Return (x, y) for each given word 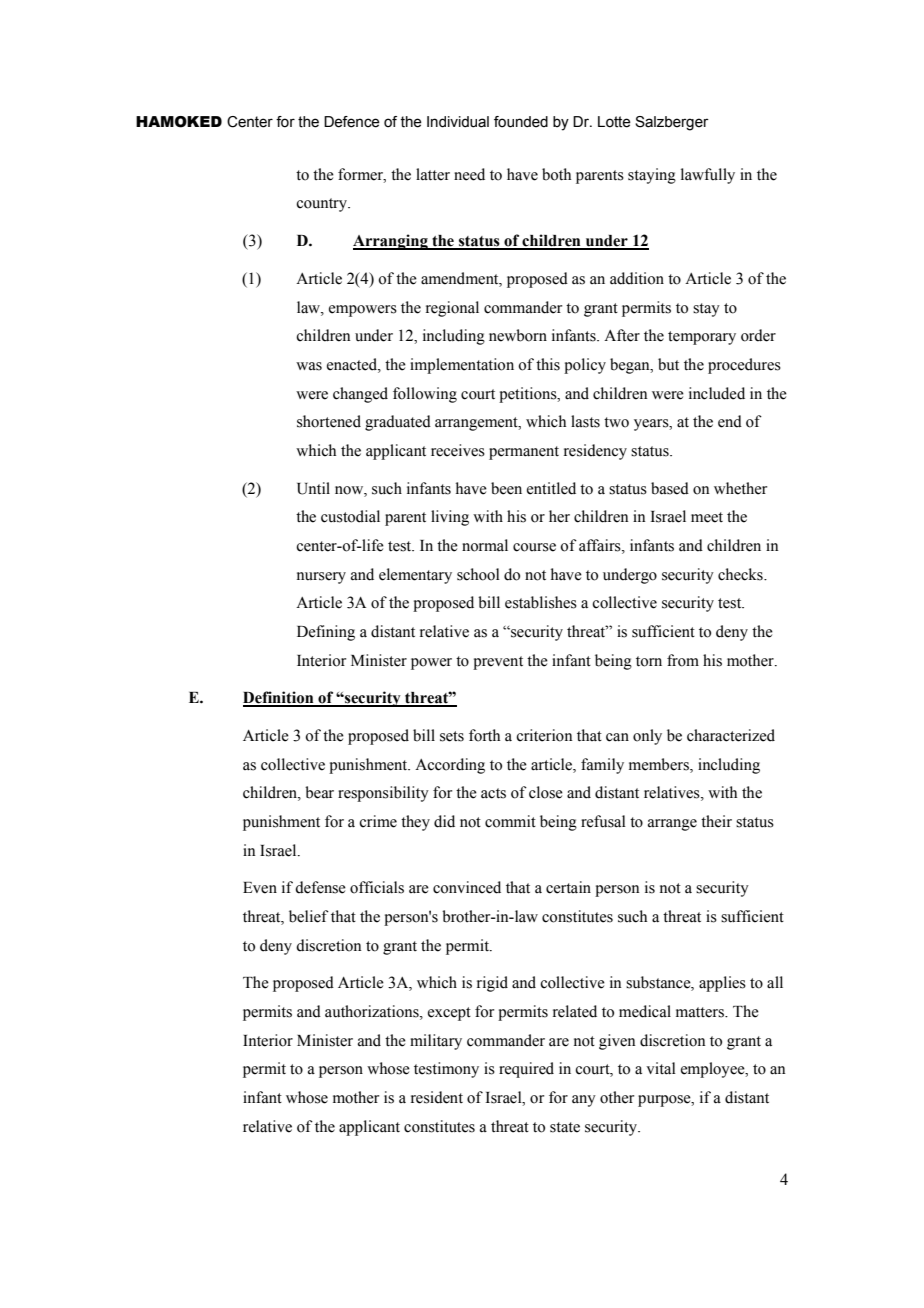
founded (521, 122)
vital (661, 1068)
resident (437, 1097)
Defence (352, 122)
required (526, 1070)
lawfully (708, 176)
